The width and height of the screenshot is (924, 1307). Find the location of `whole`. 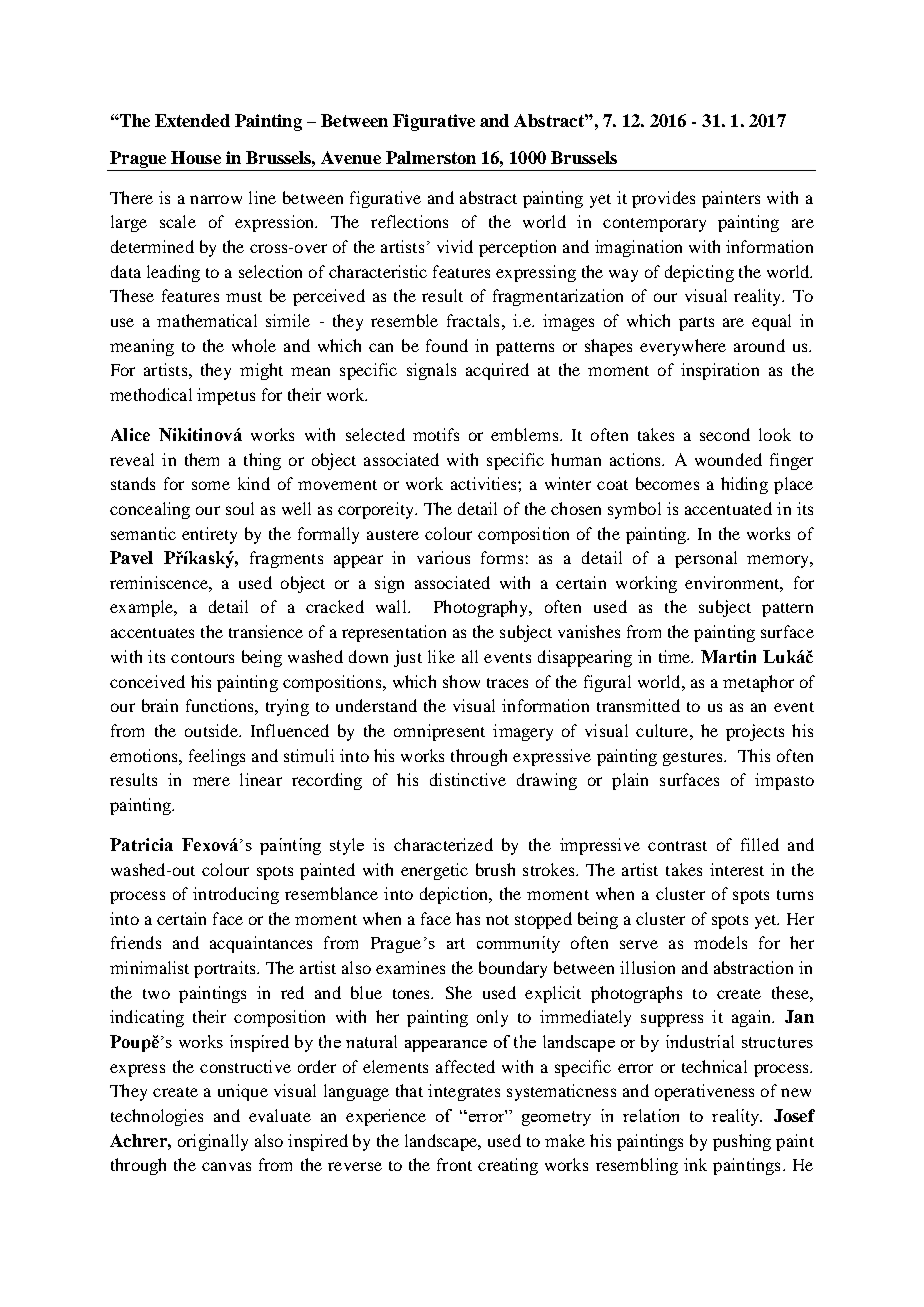

whole is located at coordinates (254, 345).
